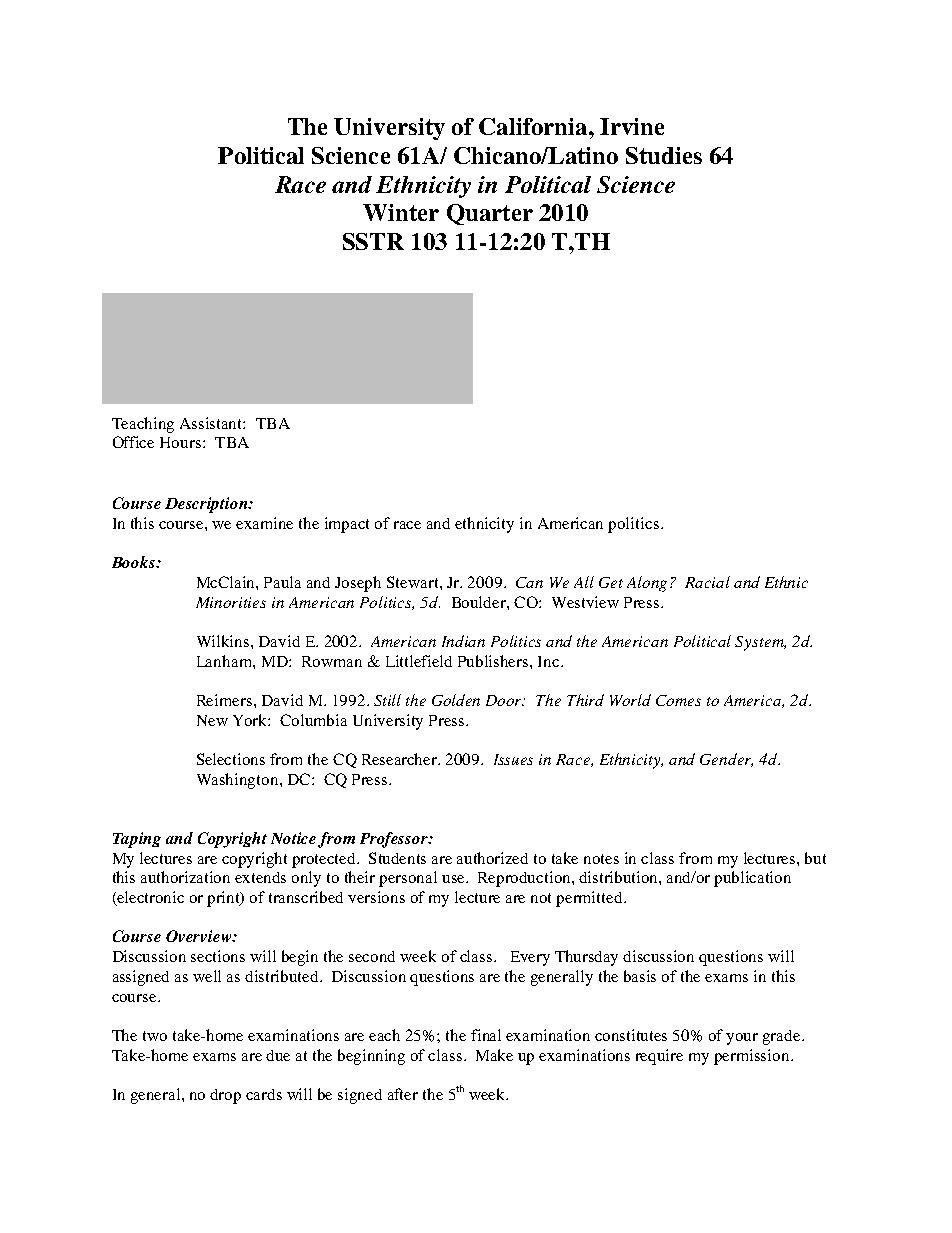  What do you see at coordinates (401, 212) in the page?
I see `Winter` at bounding box center [401, 212].
